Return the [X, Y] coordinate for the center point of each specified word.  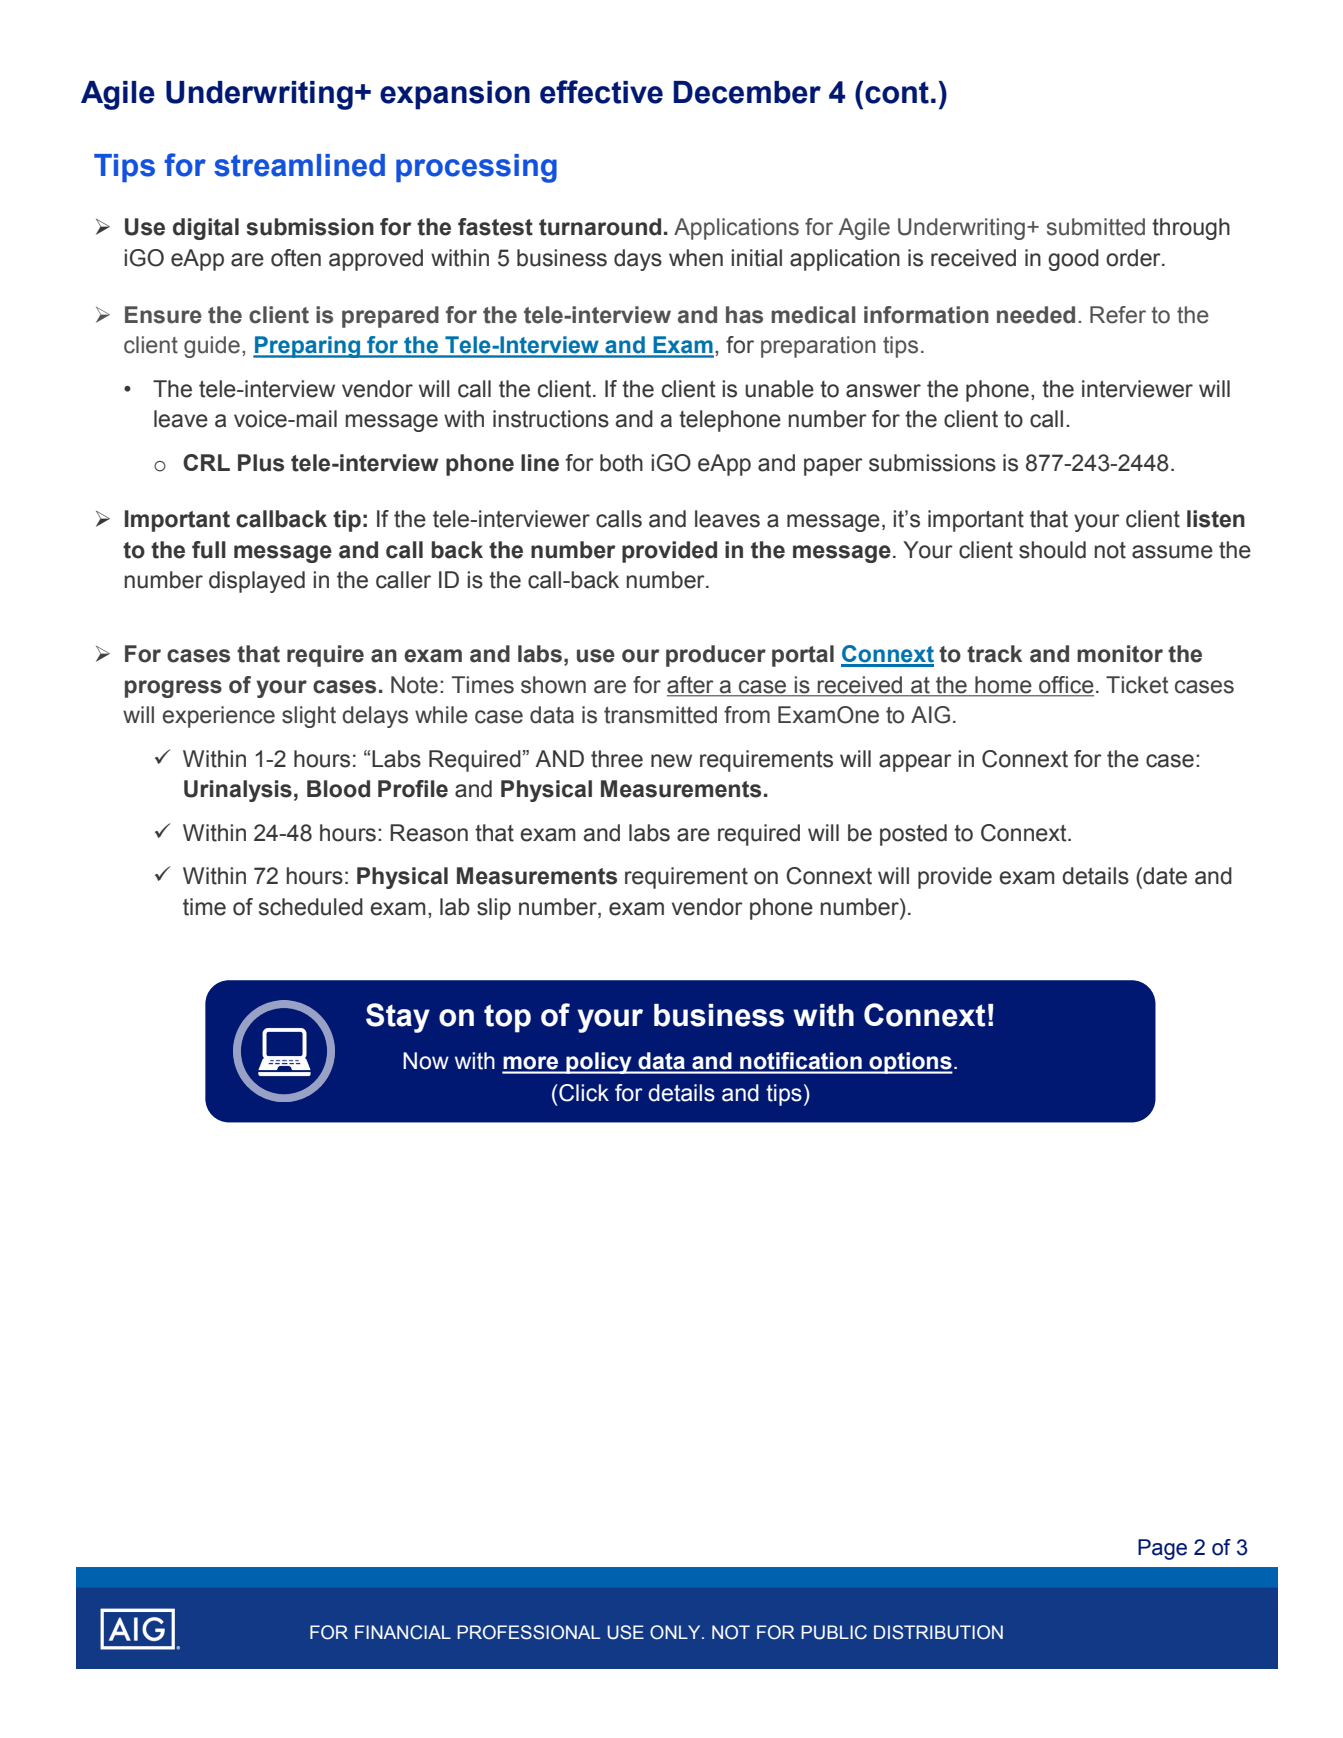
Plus [261, 463]
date [1164, 876]
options [910, 1063]
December [747, 92]
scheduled [311, 907]
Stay [398, 1018]
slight [309, 717]
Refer [1118, 315]
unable [779, 389]
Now [426, 1061]
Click [583, 1093]
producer [716, 656]
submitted [1096, 227]
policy [599, 1063]
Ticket [1137, 685]
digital [206, 229]
